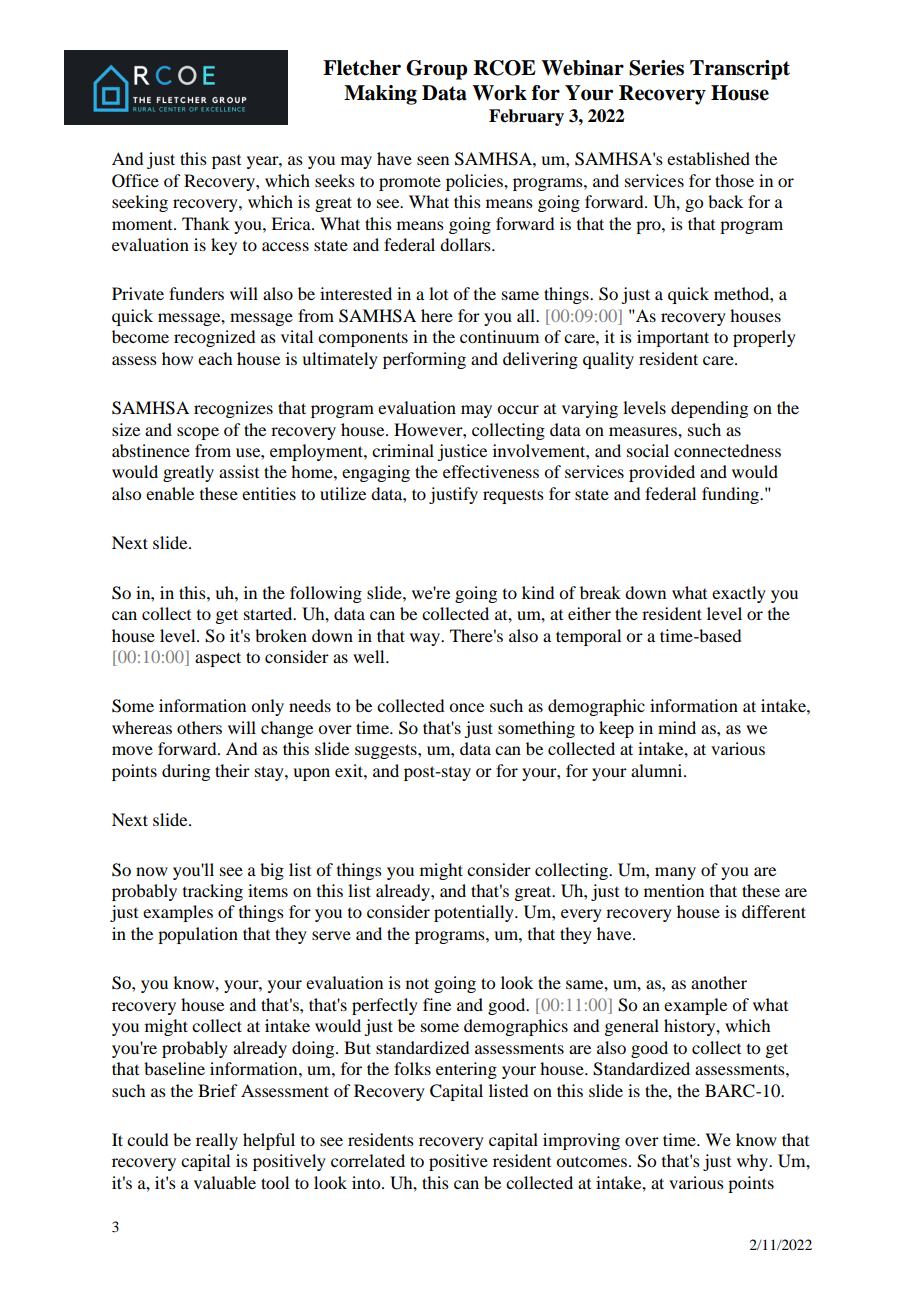 The image size is (924, 1308). Describe the element at coordinates (739, 594) in the image. I see `exactly` at that location.
